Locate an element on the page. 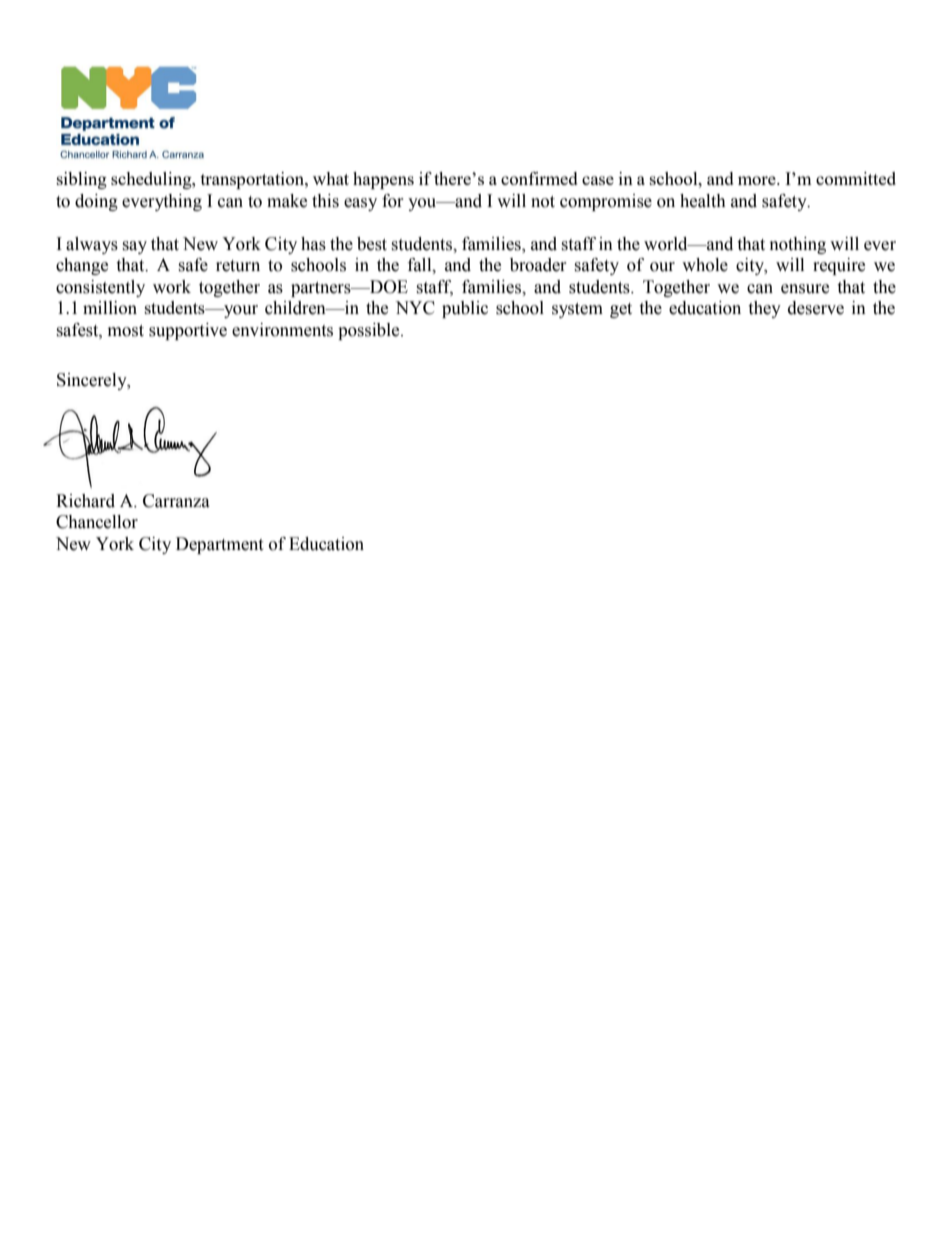 The image size is (952, 1233). they is located at coordinates (764, 309).
